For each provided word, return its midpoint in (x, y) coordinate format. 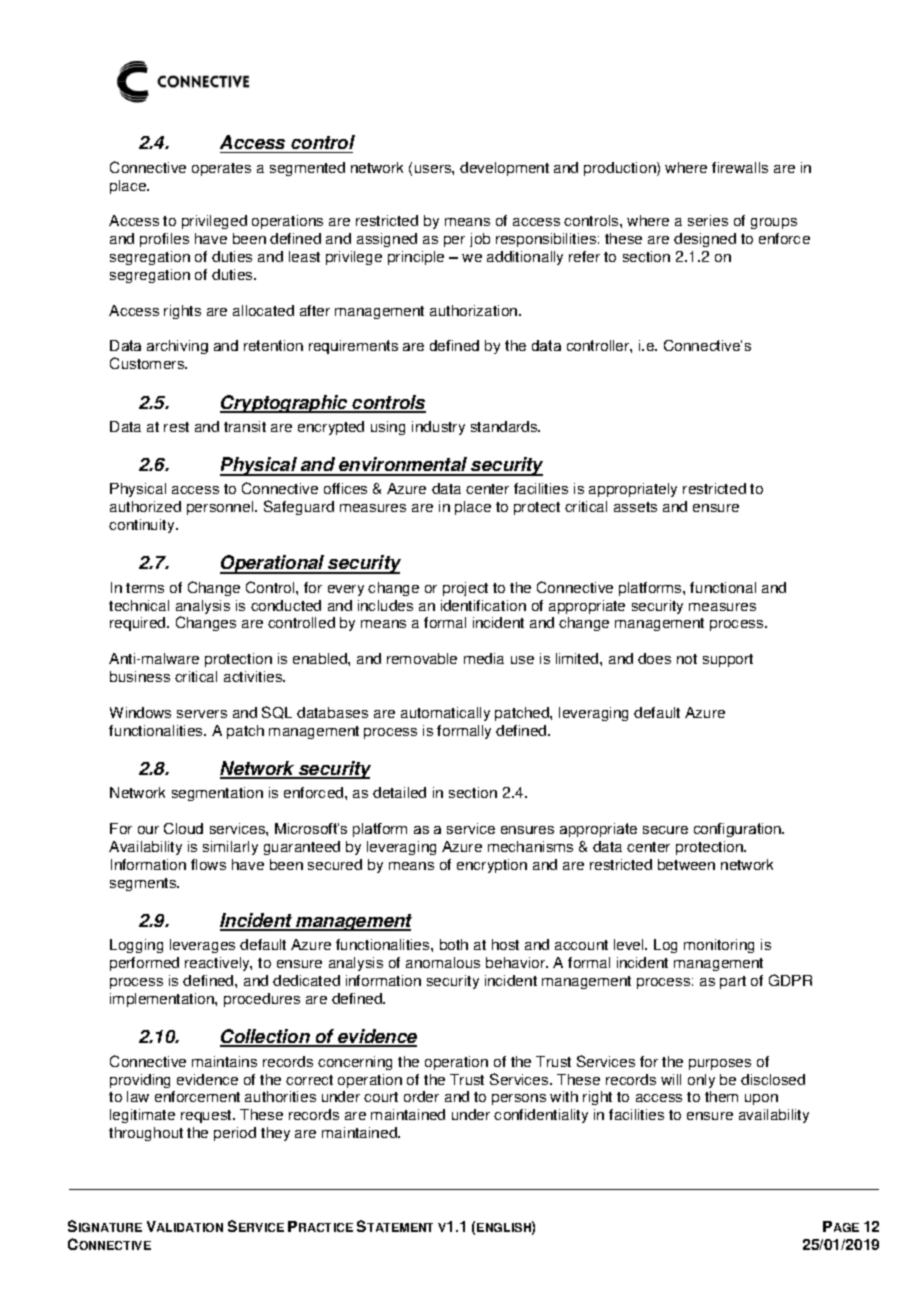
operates (221, 169)
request (207, 1116)
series (708, 220)
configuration (739, 830)
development (504, 169)
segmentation (217, 794)
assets (635, 507)
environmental (403, 466)
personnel (221, 508)
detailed (399, 792)
